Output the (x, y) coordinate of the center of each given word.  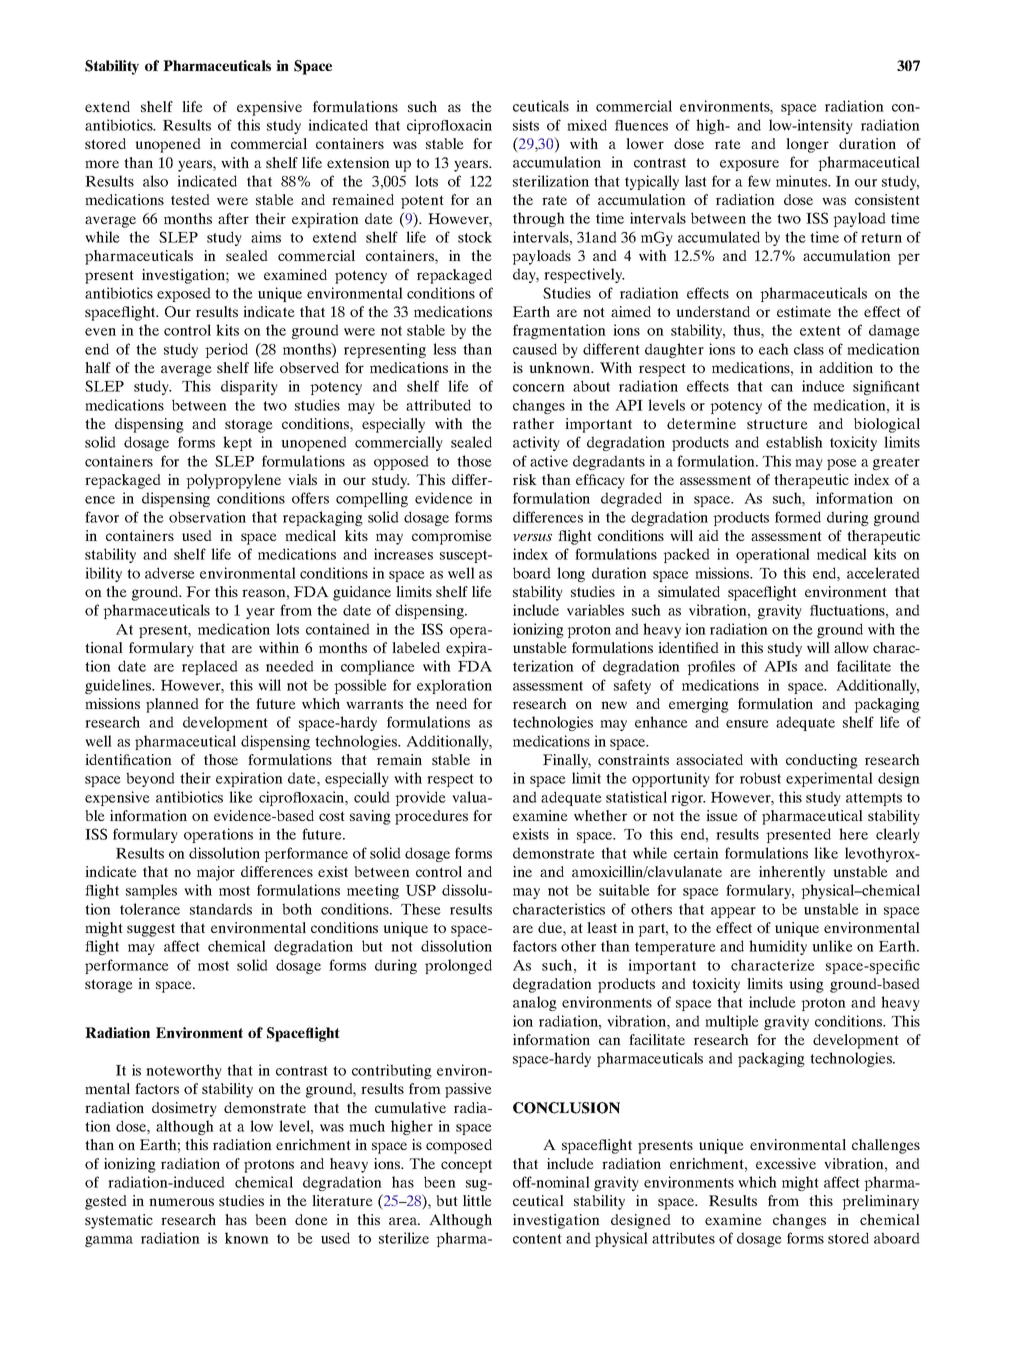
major (216, 873)
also (155, 181)
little (477, 1200)
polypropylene (233, 481)
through (539, 219)
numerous (181, 1202)
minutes (803, 181)
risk (525, 479)
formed (798, 517)
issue (722, 815)
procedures (431, 817)
